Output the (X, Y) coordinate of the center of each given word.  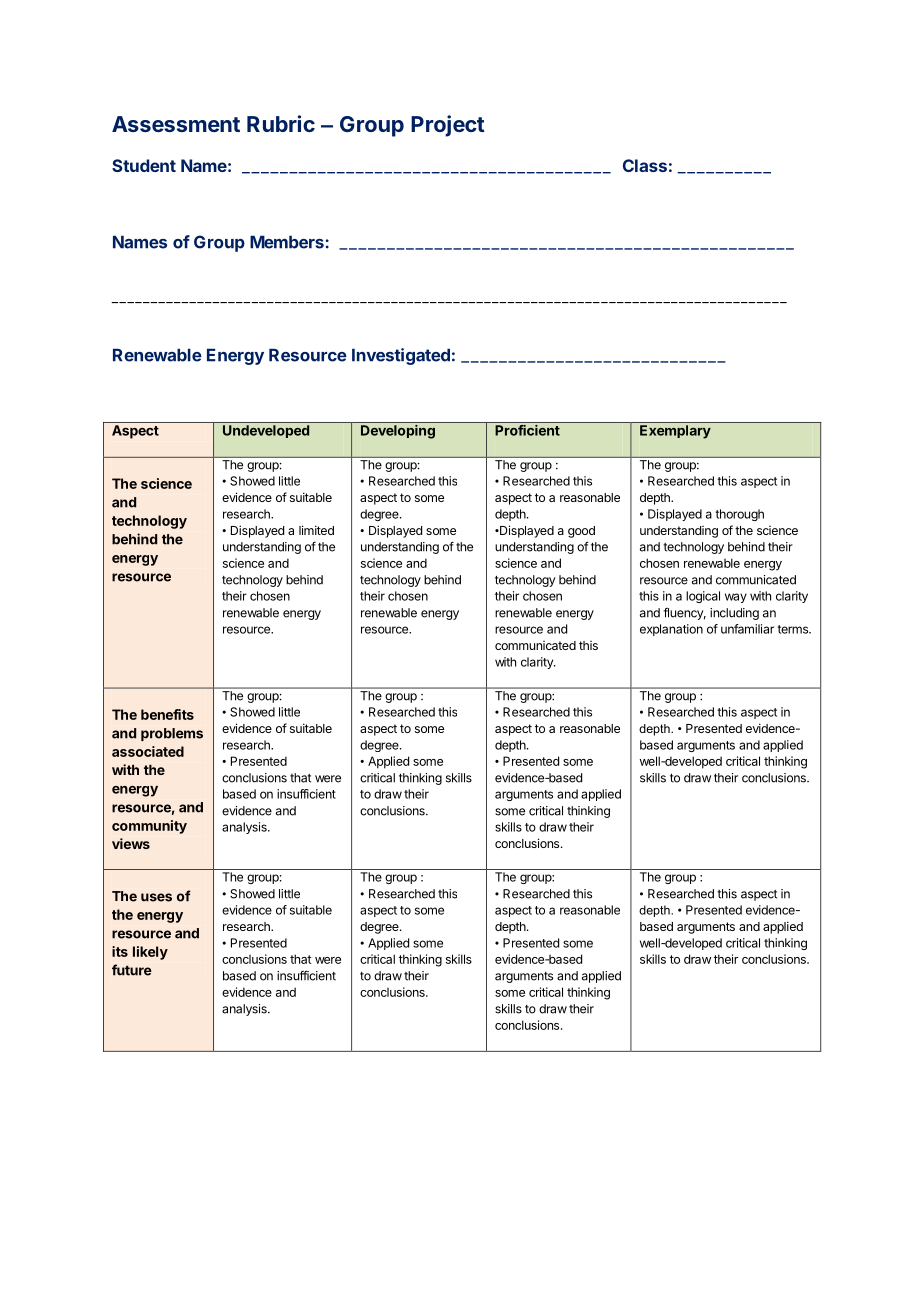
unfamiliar (747, 629)
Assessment (176, 124)
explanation (671, 630)
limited (316, 530)
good (581, 532)
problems (172, 734)
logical (703, 597)
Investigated (401, 356)
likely (150, 953)
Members (287, 242)
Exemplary (675, 432)
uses (156, 897)
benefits (167, 714)
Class (645, 165)
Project (448, 126)
